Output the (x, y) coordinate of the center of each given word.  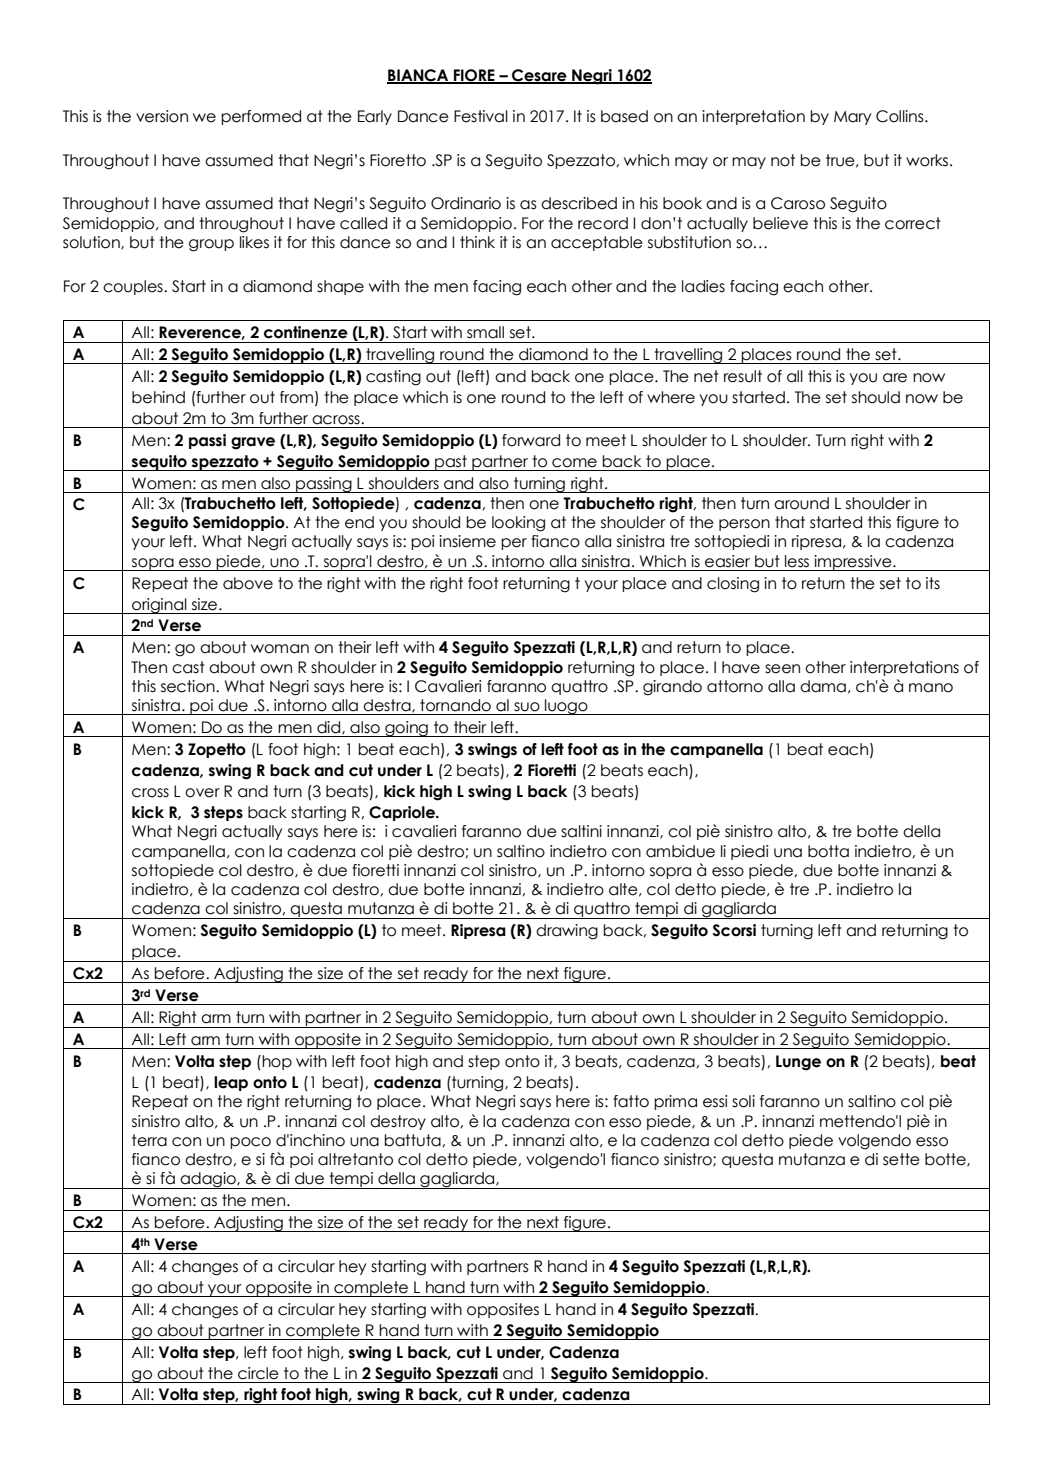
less (797, 561)
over (202, 793)
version (162, 116)
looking (518, 524)
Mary (852, 118)
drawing (567, 932)
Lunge (798, 1063)
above (248, 583)
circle (258, 1373)
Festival (481, 116)
